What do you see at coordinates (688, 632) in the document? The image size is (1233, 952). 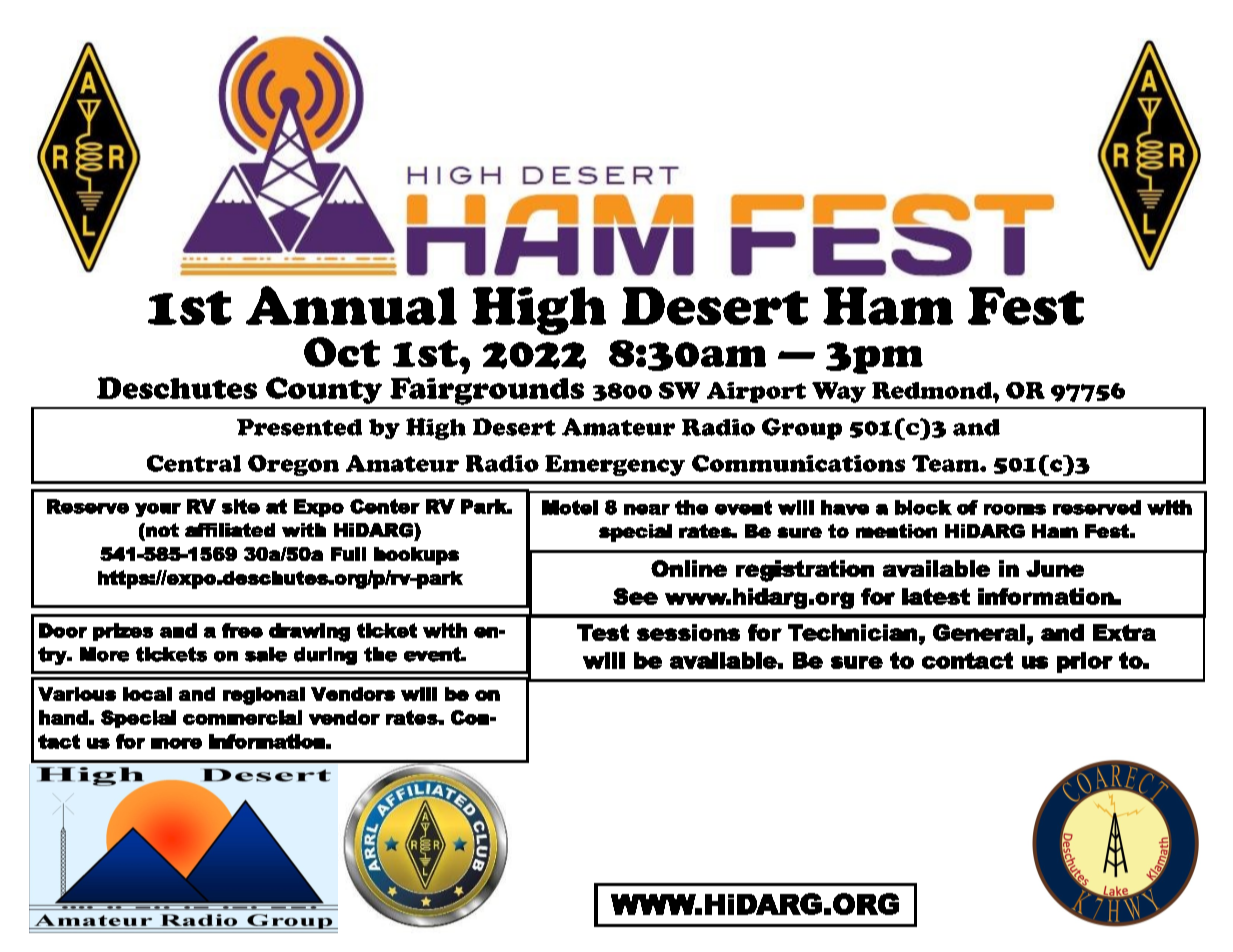 I see `sessions` at bounding box center [688, 632].
